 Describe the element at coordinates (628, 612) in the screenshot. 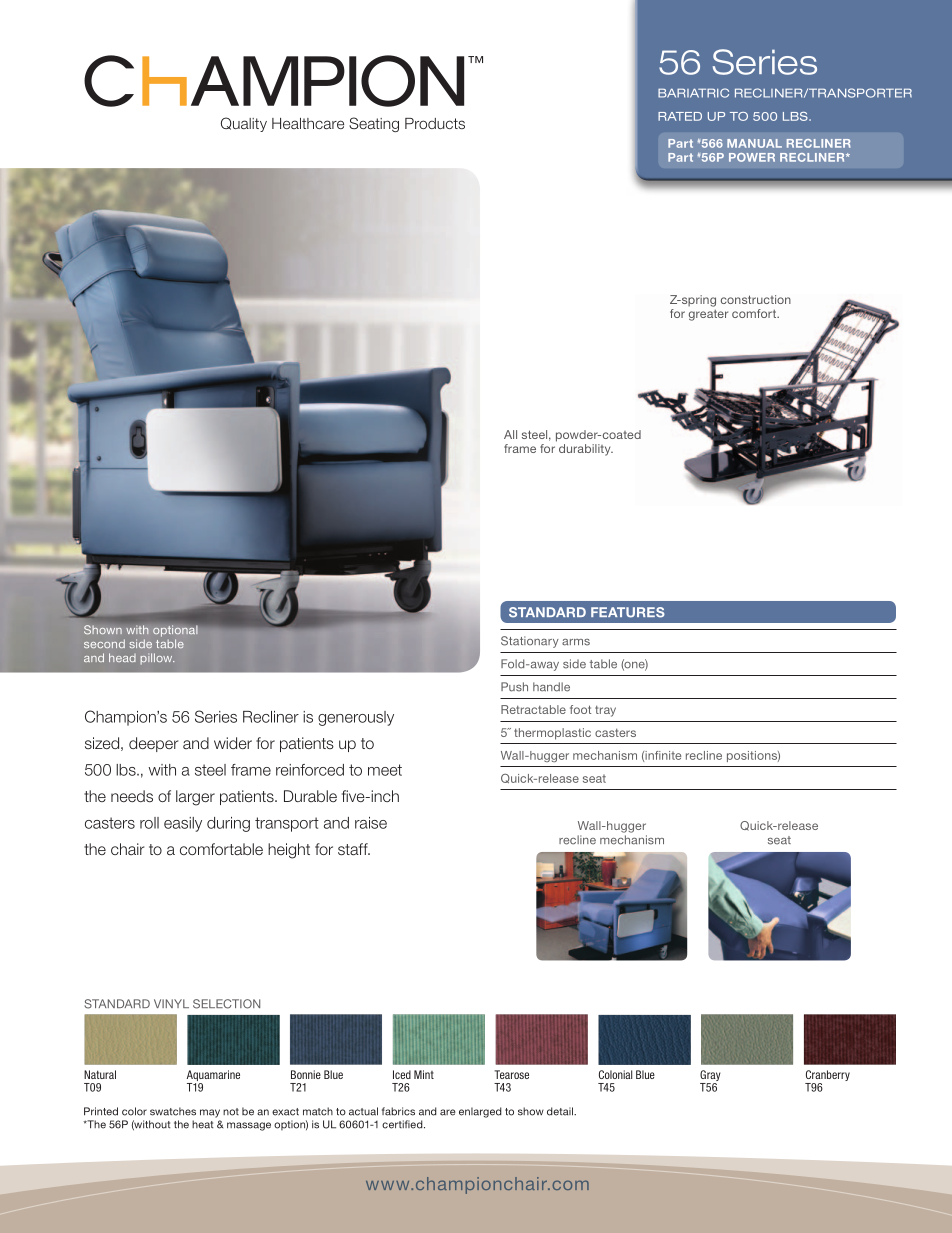

I see `FEATURES` at that location.
